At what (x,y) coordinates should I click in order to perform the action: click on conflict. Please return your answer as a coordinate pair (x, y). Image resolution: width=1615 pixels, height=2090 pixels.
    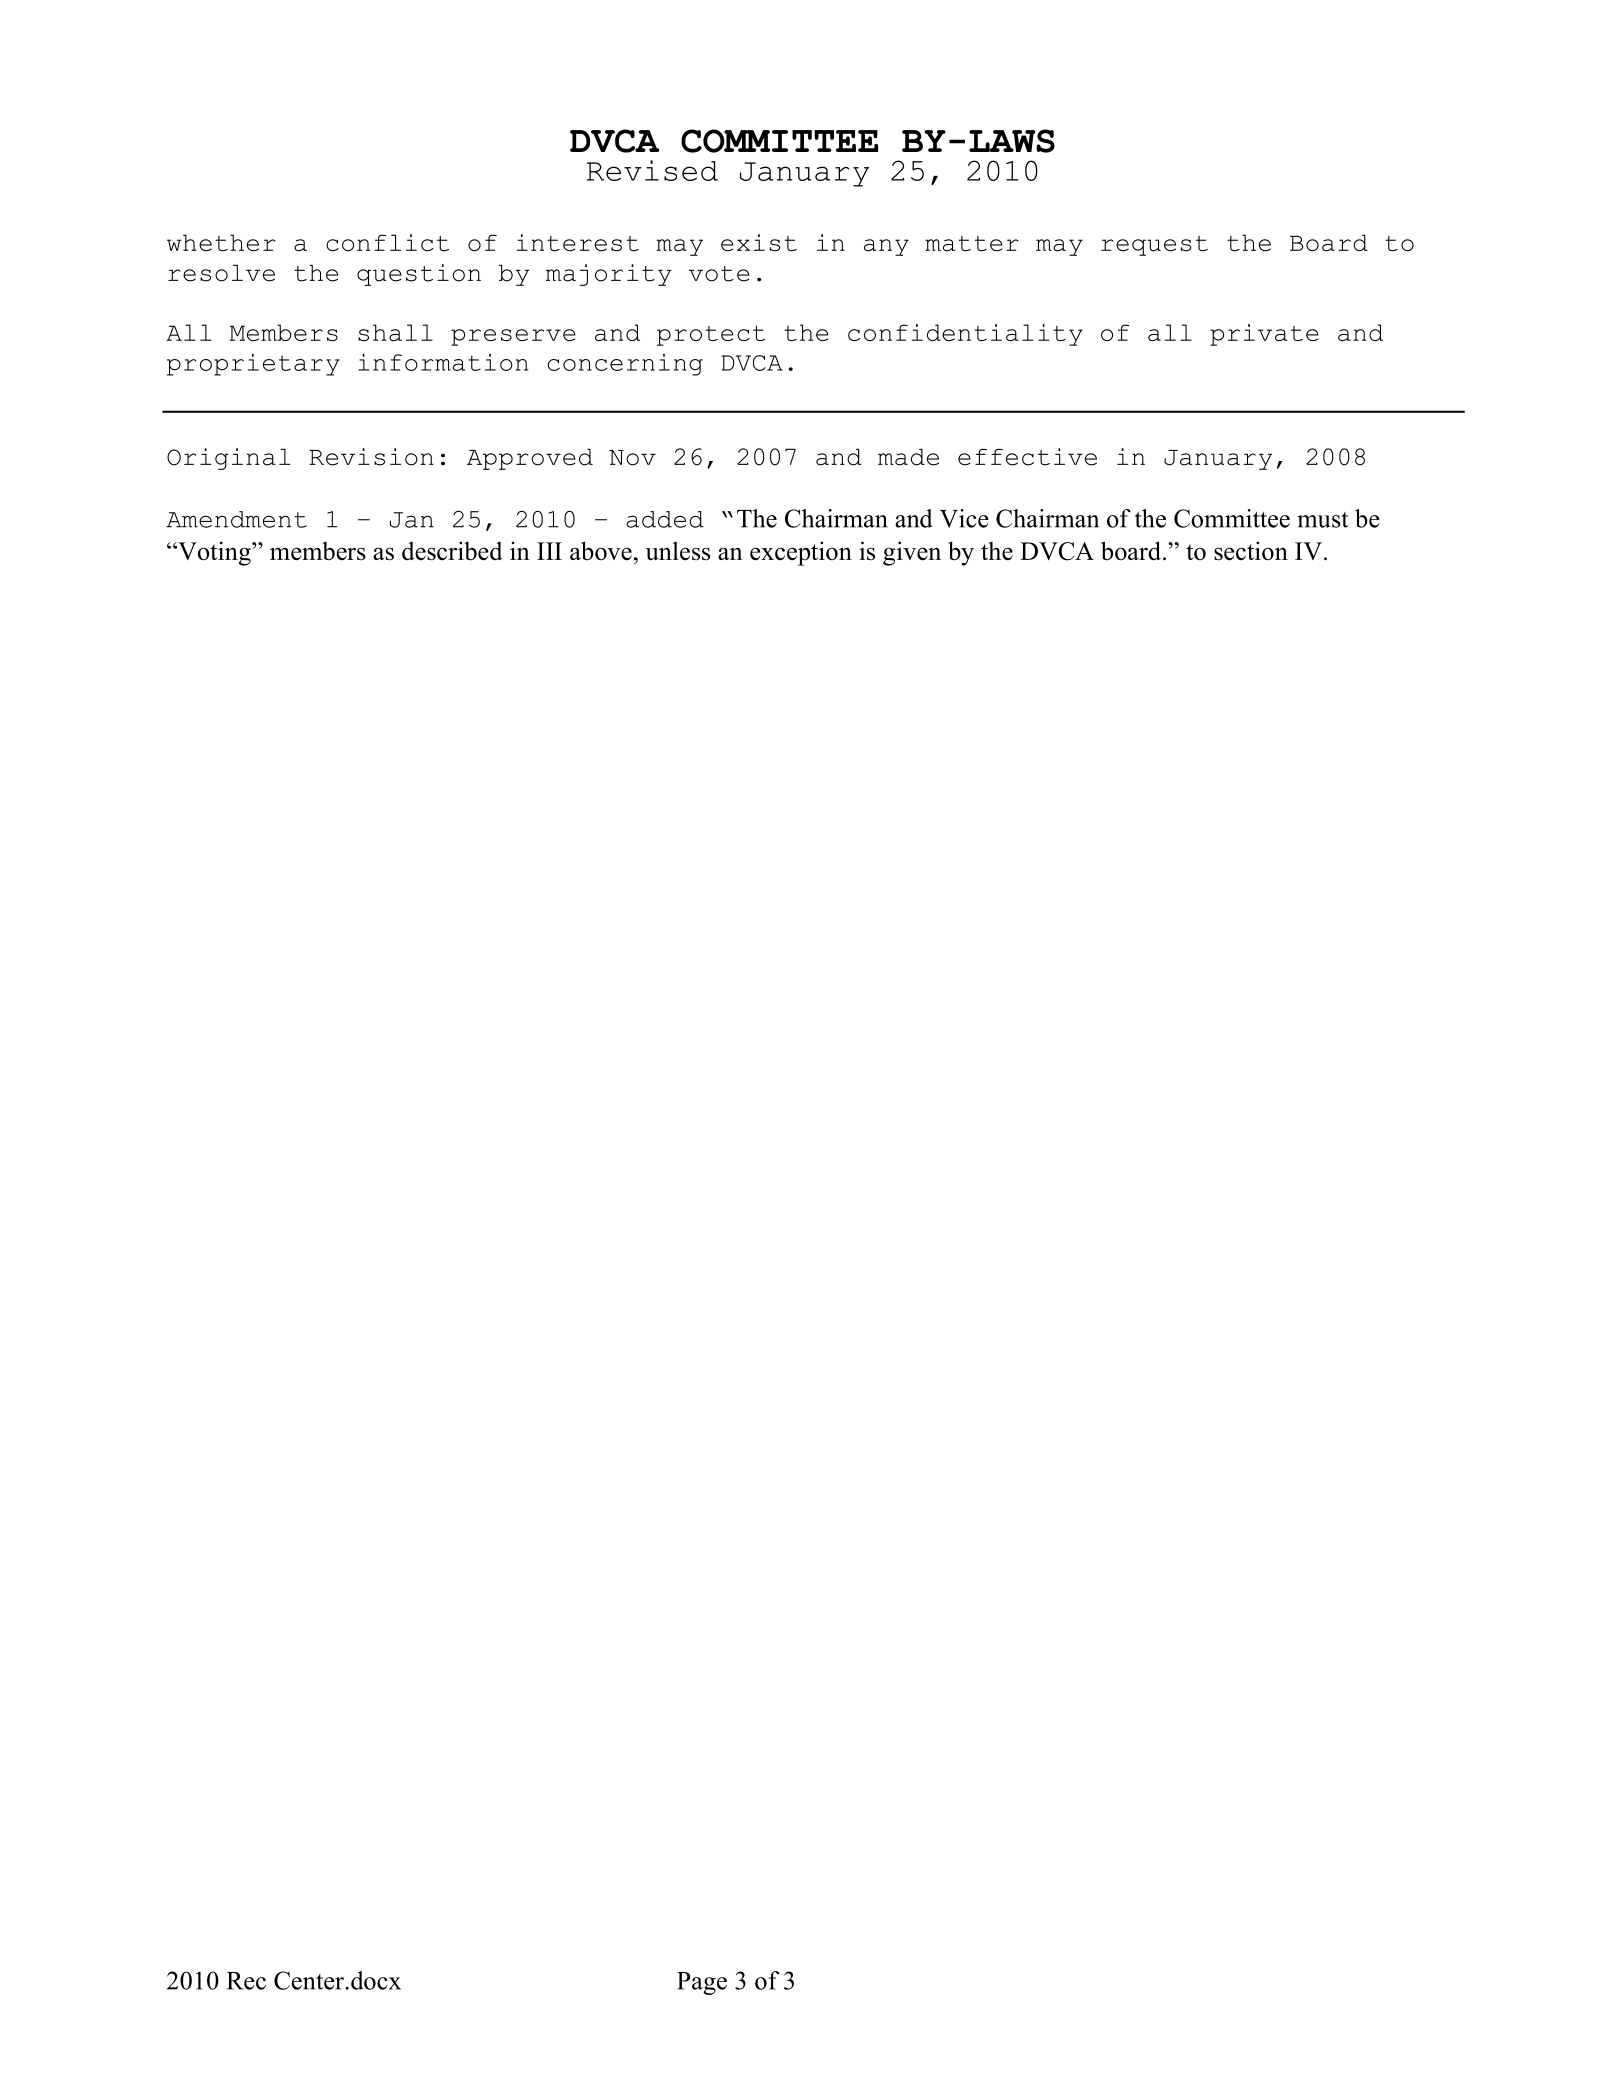
    Looking at the image, I should click on (387, 243).
